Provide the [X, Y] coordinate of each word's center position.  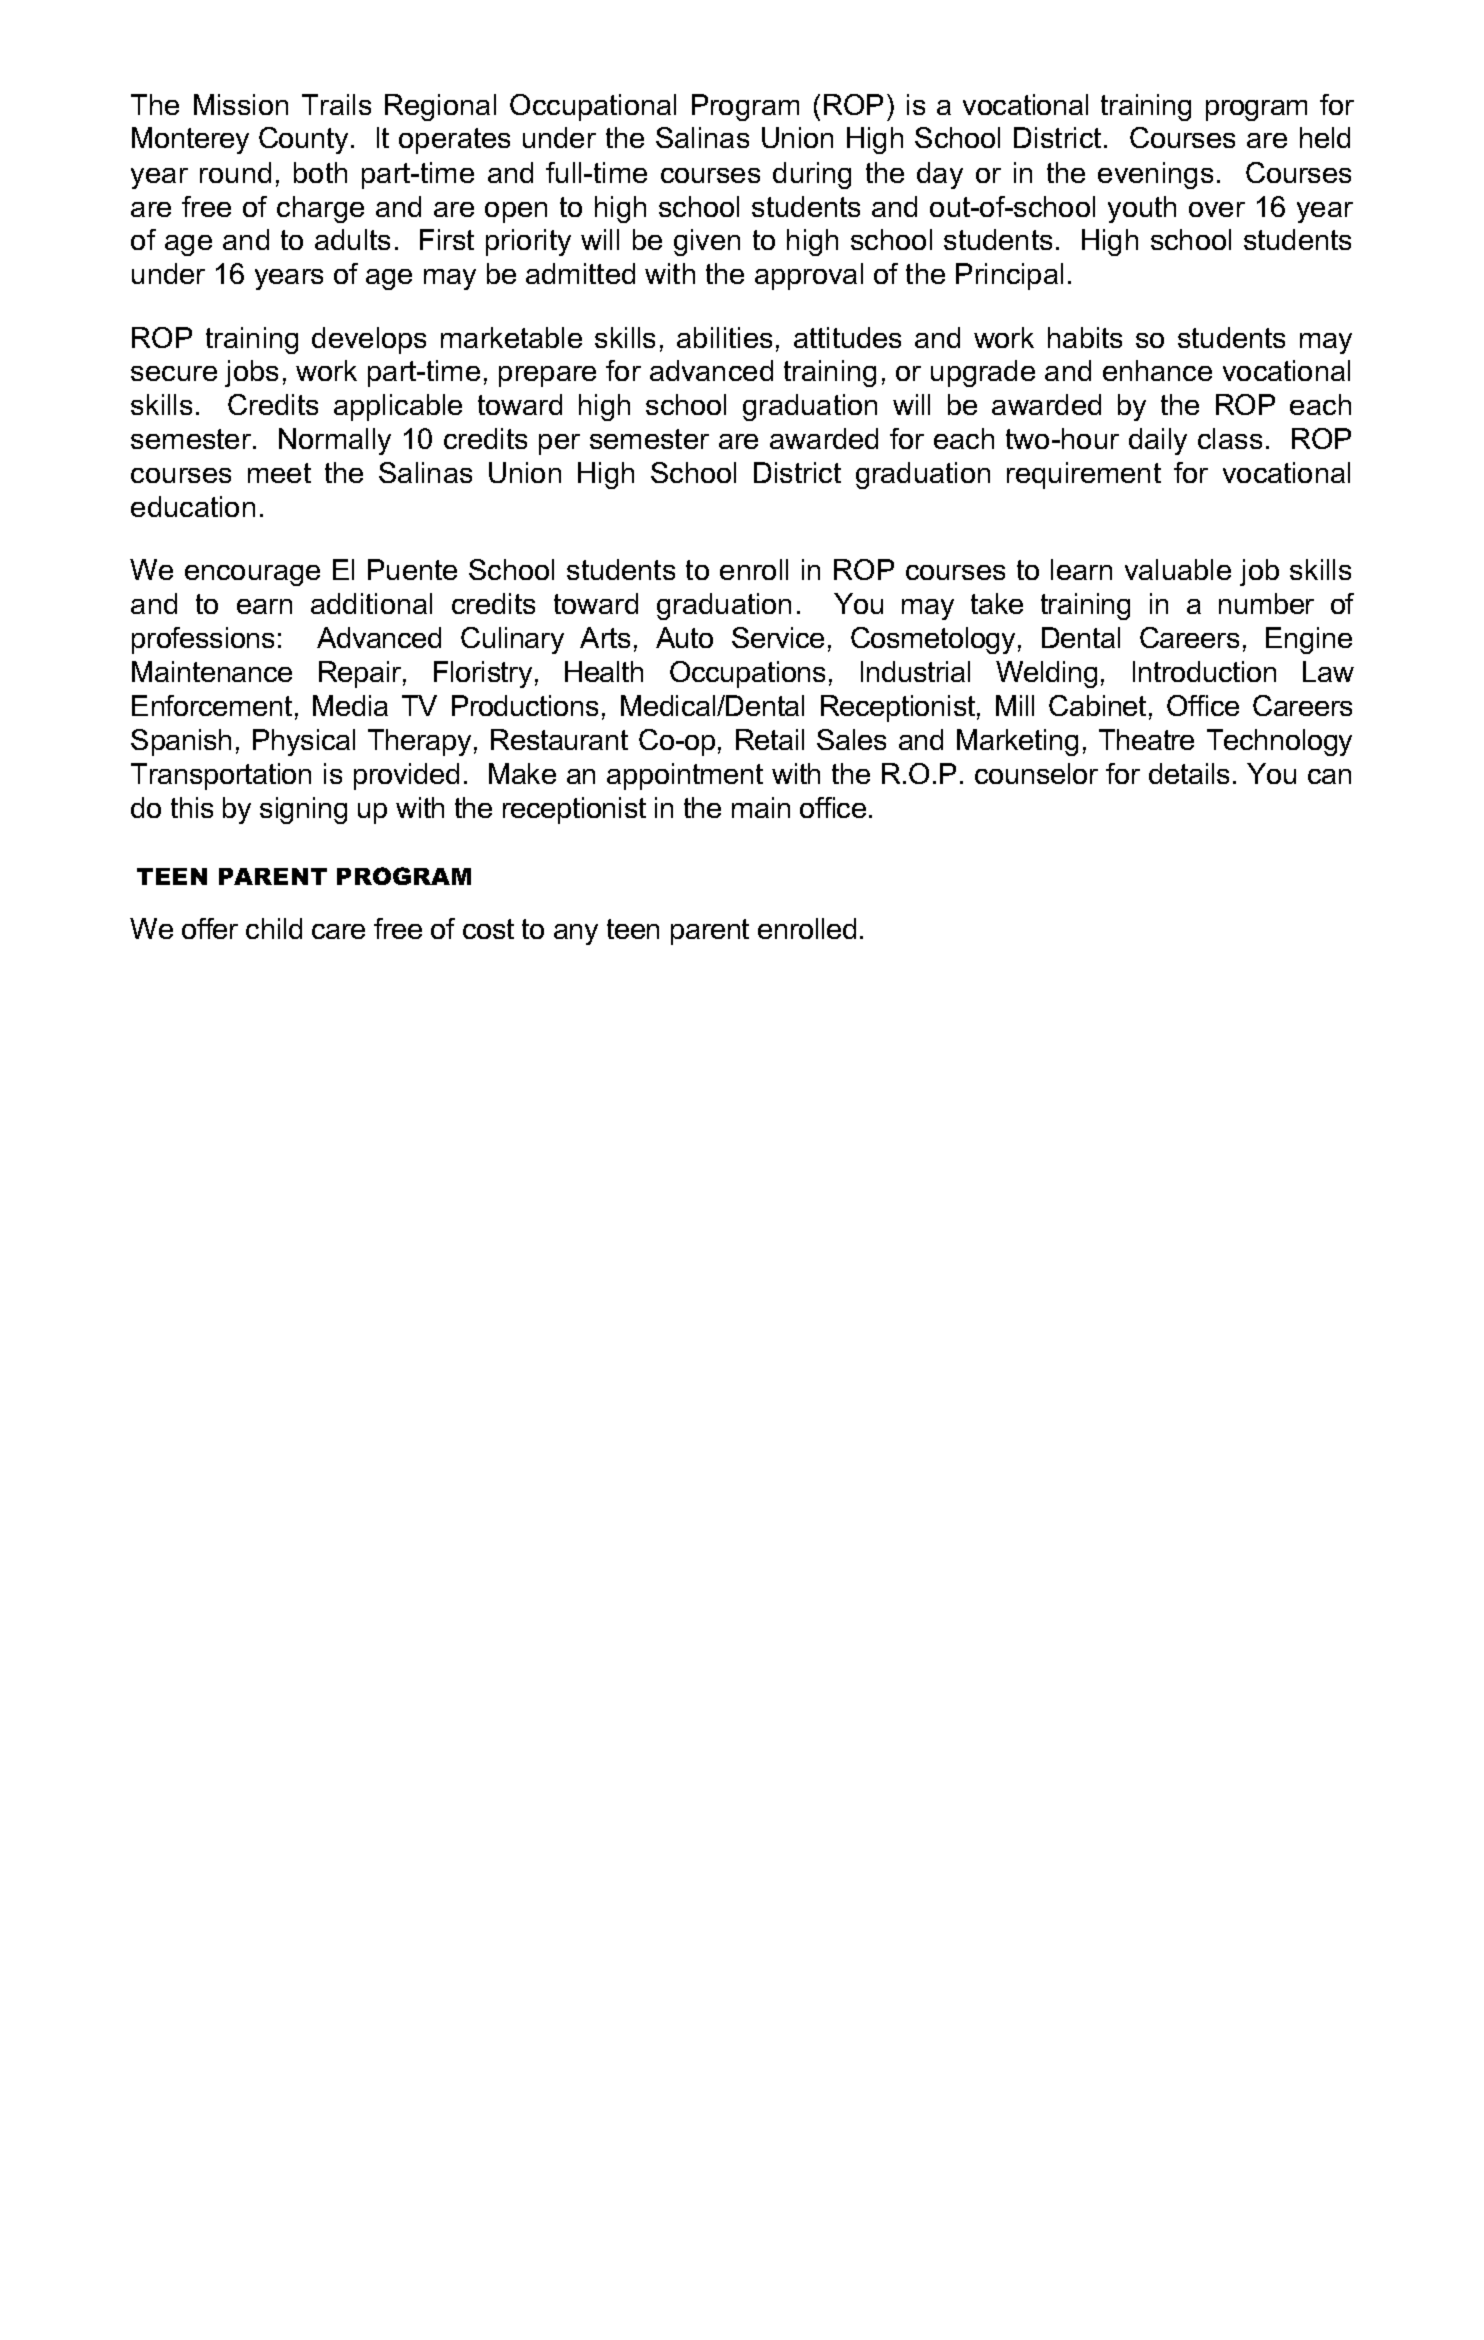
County [303, 140]
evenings [1155, 175]
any [576, 934]
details [1189, 773]
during [812, 175]
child [274, 928]
